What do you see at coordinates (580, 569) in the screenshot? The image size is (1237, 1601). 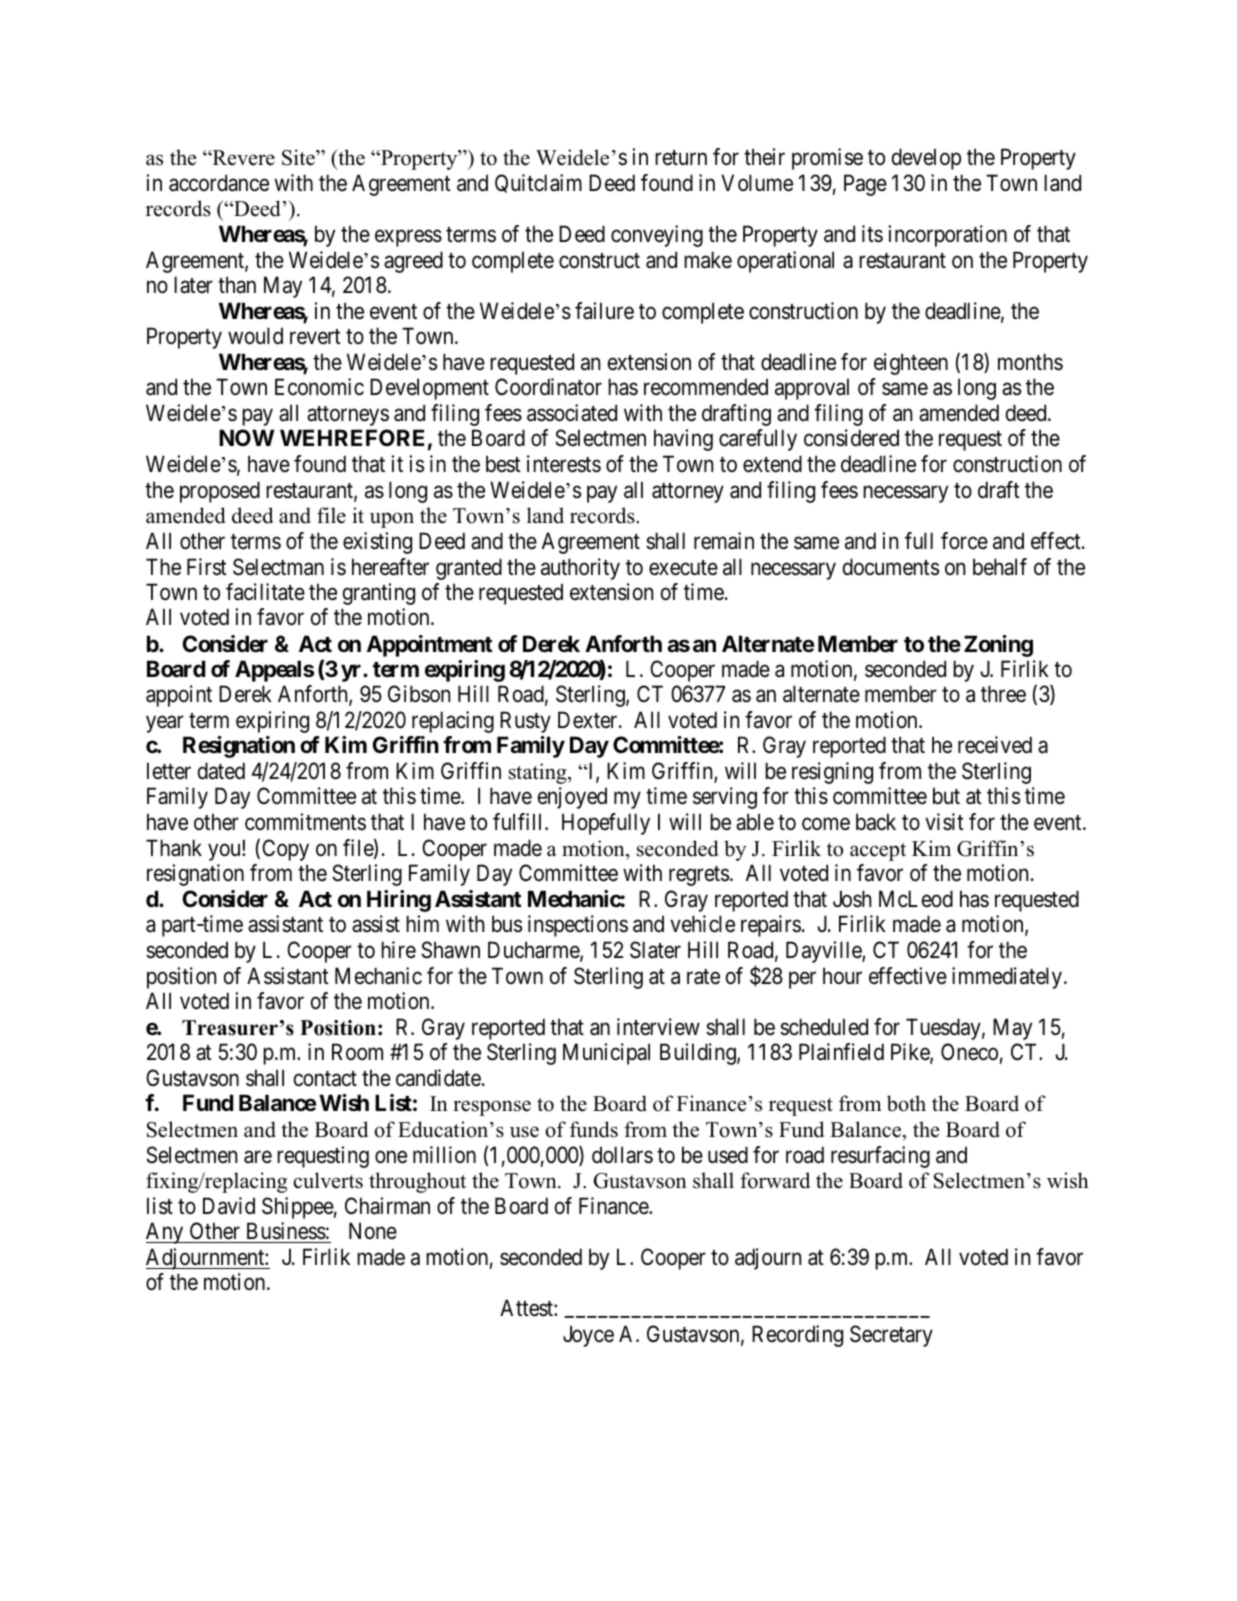 I see `authority` at bounding box center [580, 569].
